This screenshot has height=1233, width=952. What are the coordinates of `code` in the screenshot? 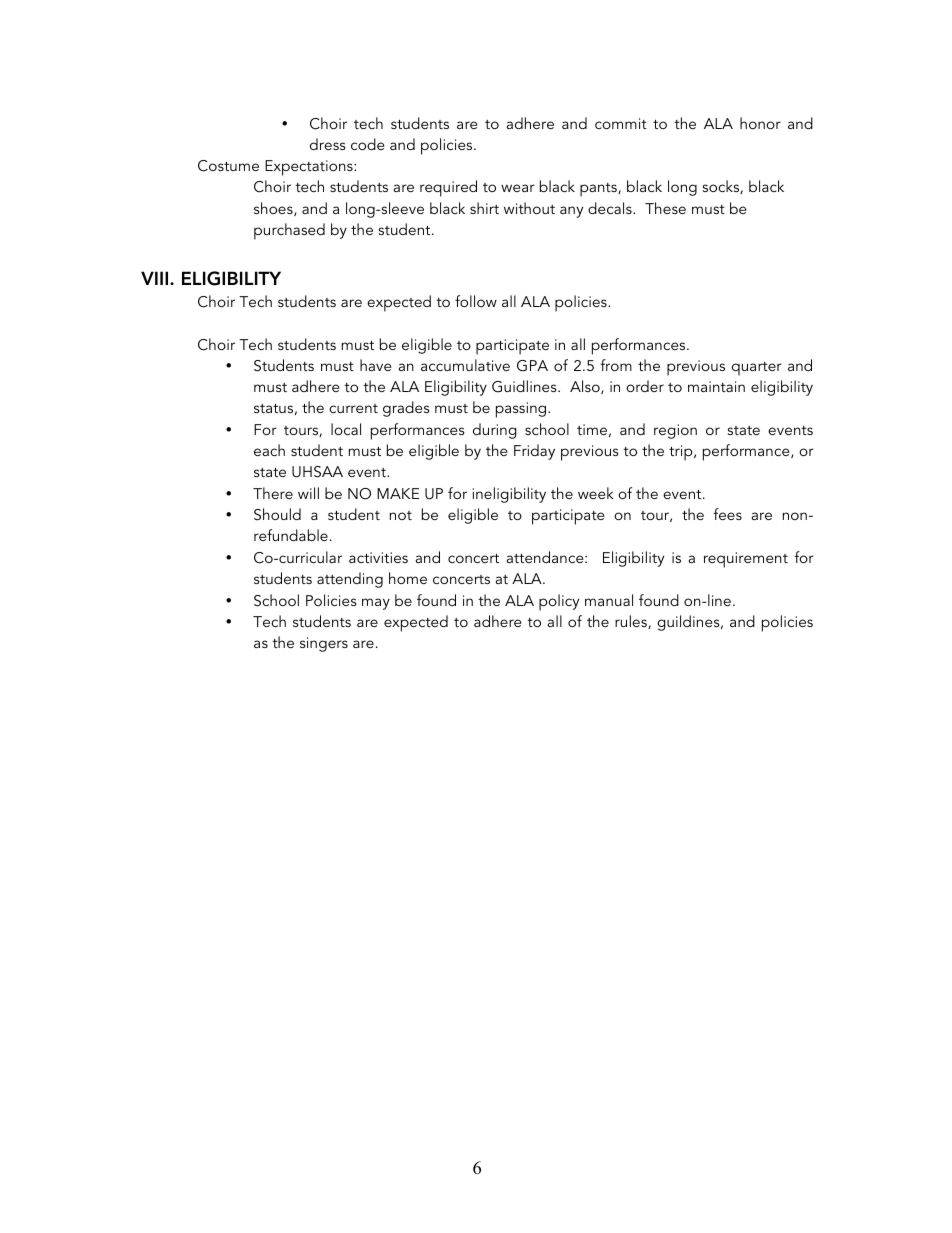 It's located at (368, 144).
